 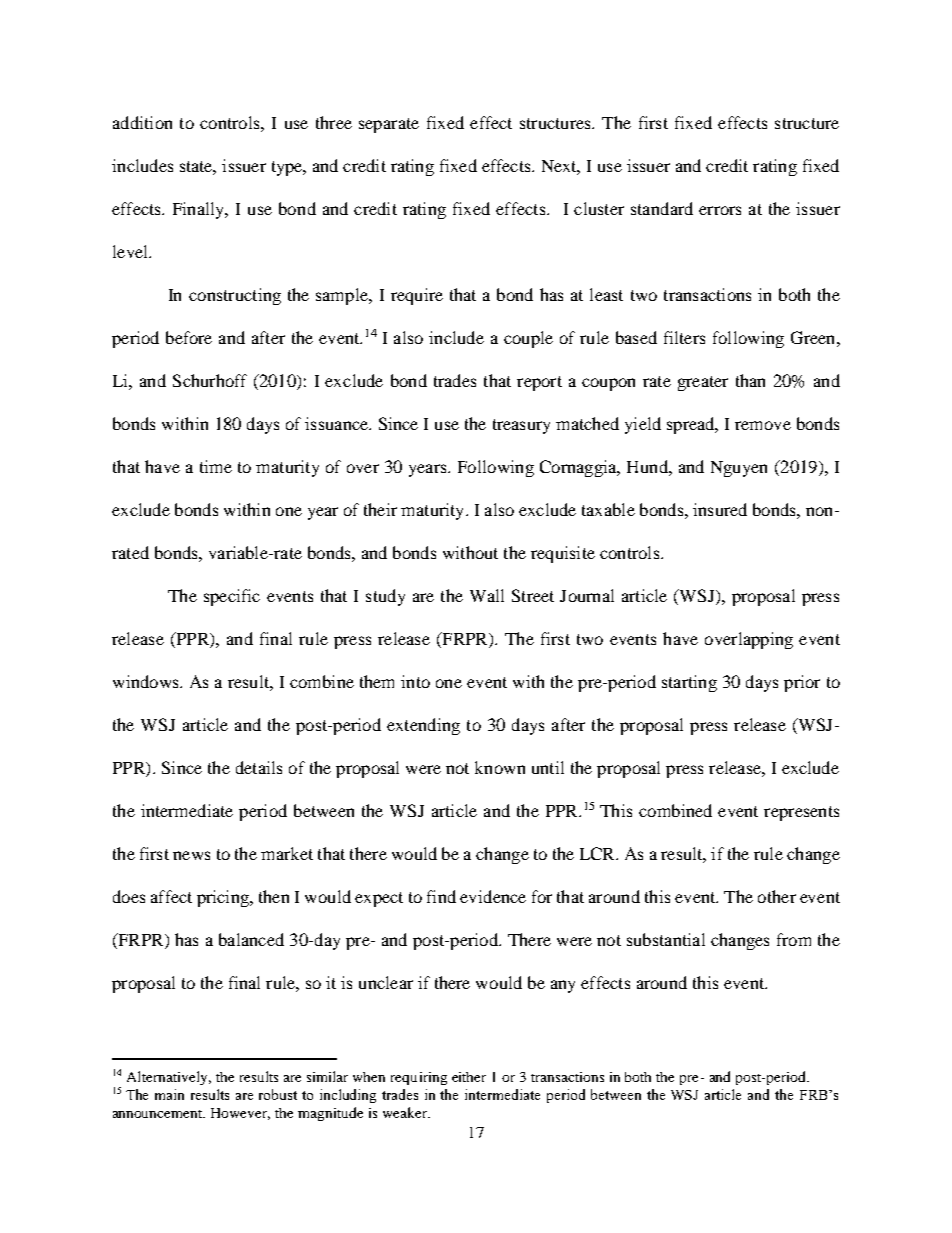 I want to click on main, so click(x=169, y=1094).
